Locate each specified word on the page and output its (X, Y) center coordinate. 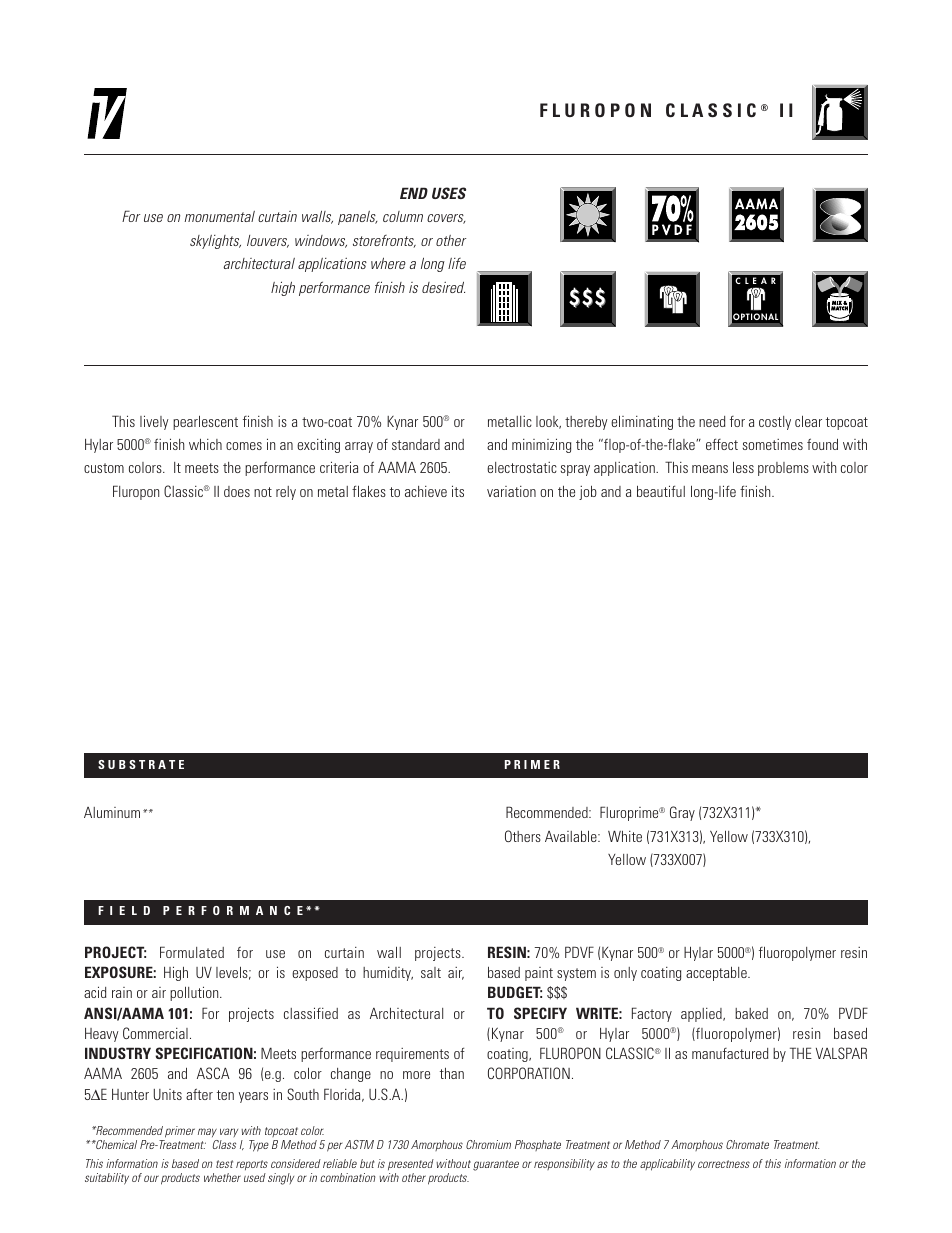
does (237, 491)
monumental (219, 216)
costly (775, 423)
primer (180, 1132)
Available (572, 836)
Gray (682, 813)
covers (446, 219)
